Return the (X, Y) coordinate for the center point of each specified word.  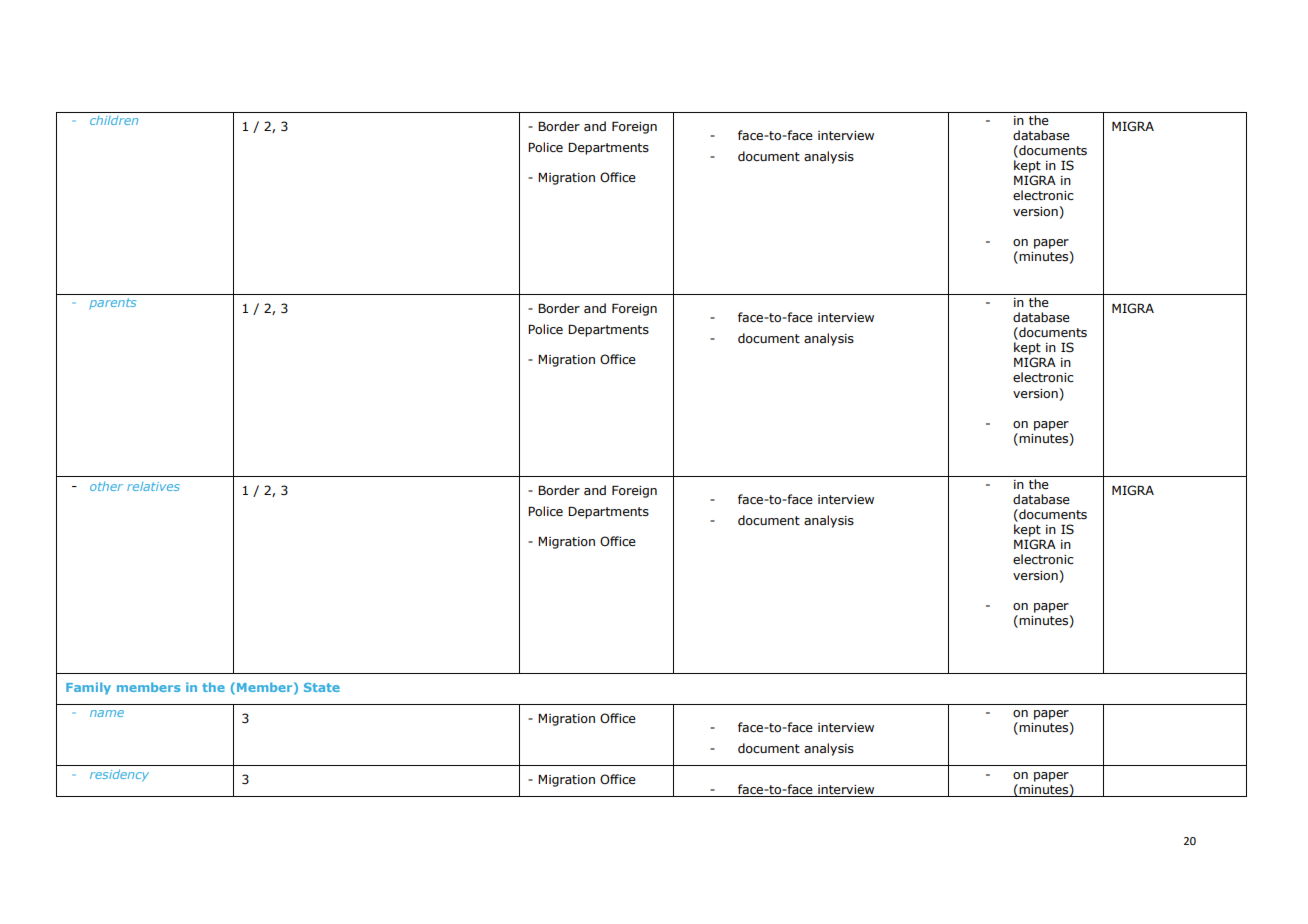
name (107, 713)
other (106, 486)
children (114, 120)
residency (119, 775)
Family (88, 688)
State (322, 687)
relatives (153, 486)
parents (112, 303)
